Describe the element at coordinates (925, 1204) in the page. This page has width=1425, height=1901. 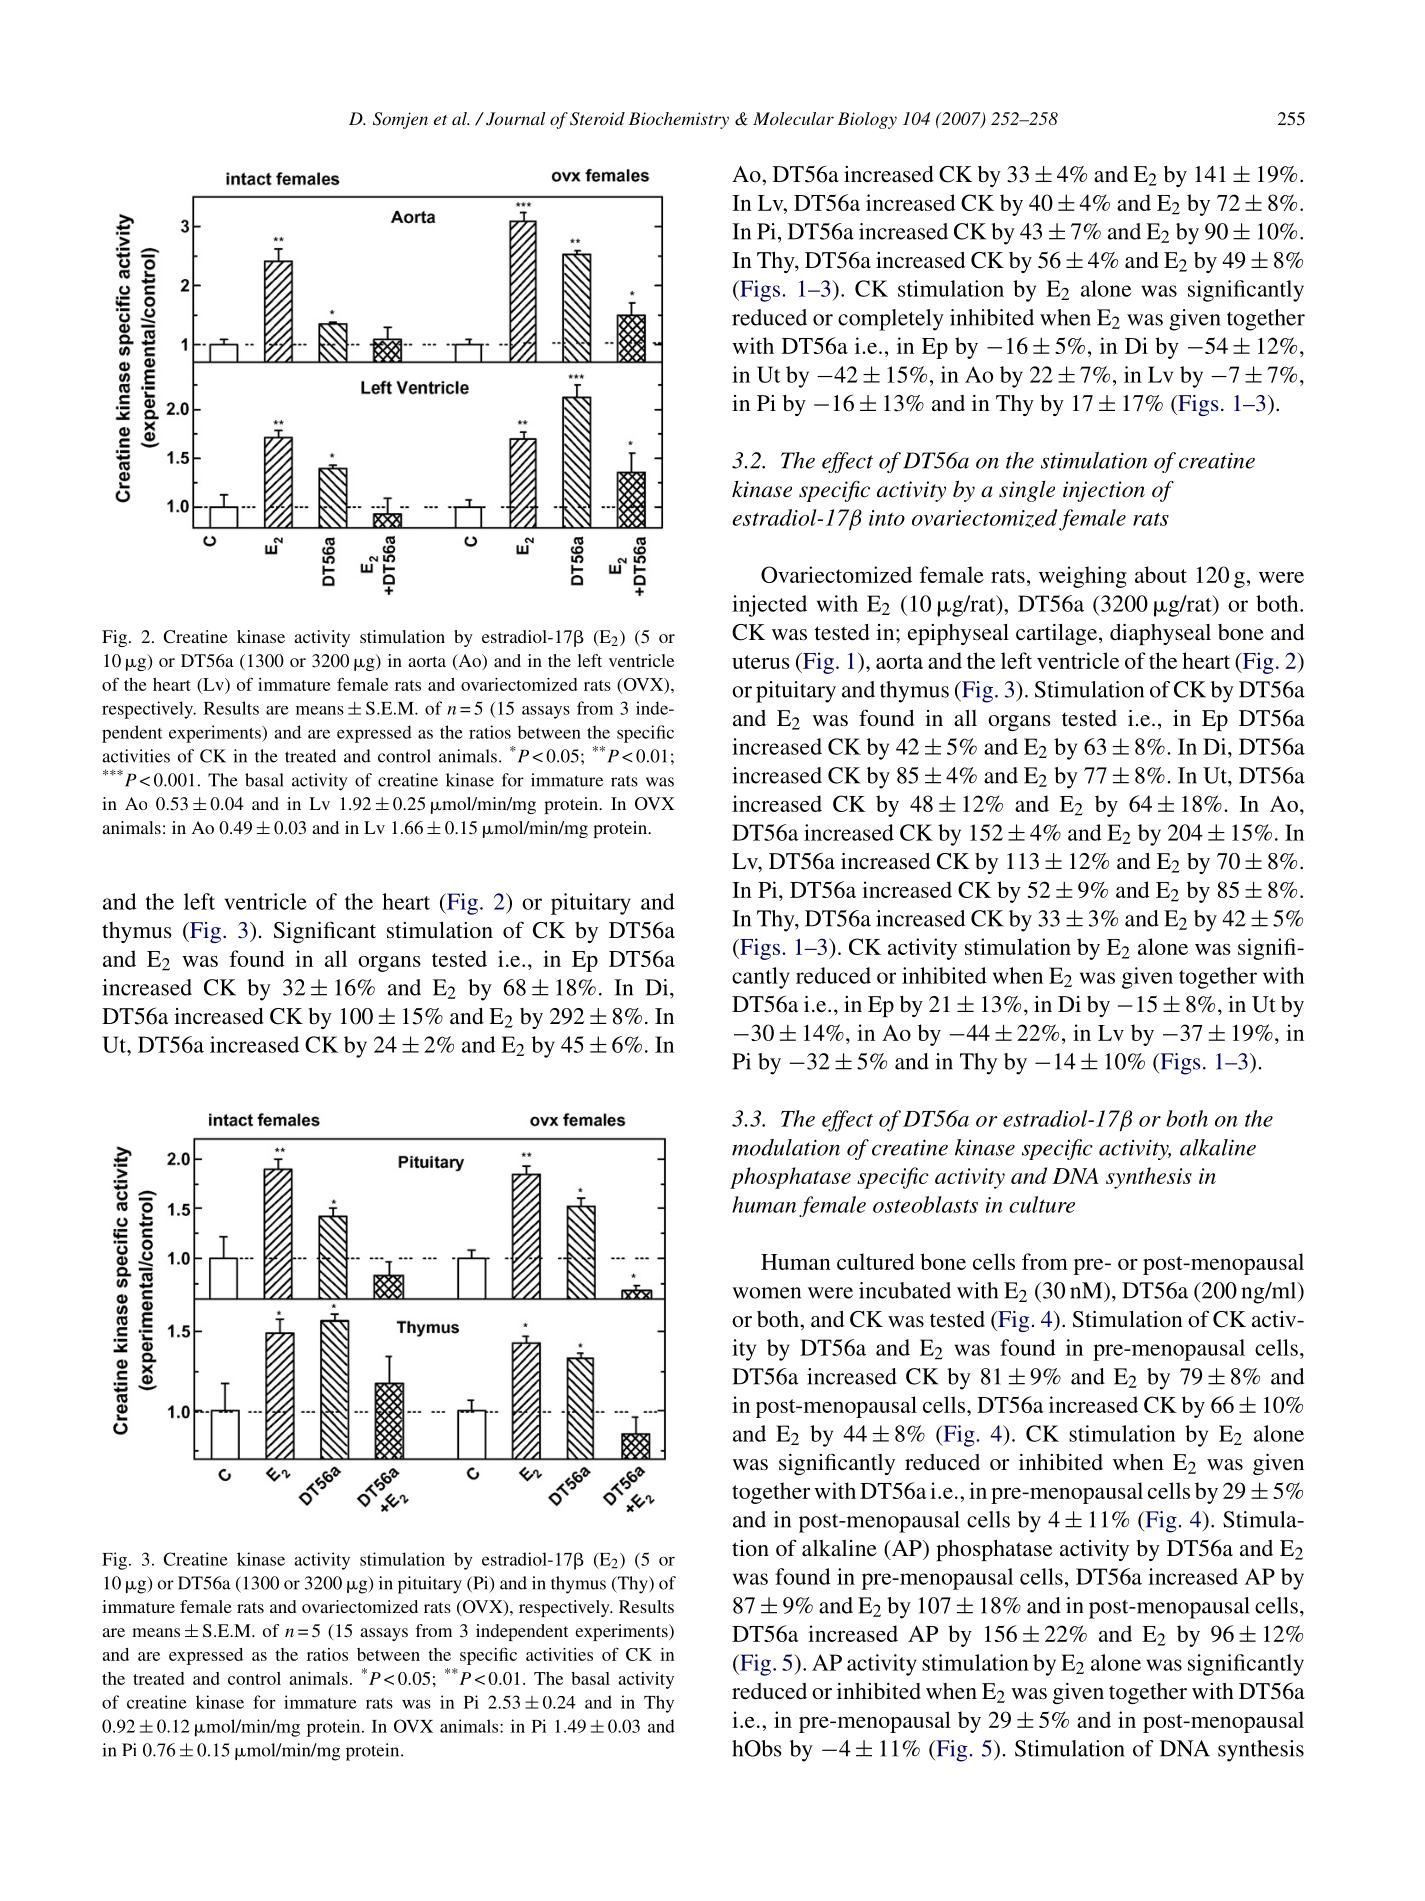
I see `osteoblasts` at that location.
